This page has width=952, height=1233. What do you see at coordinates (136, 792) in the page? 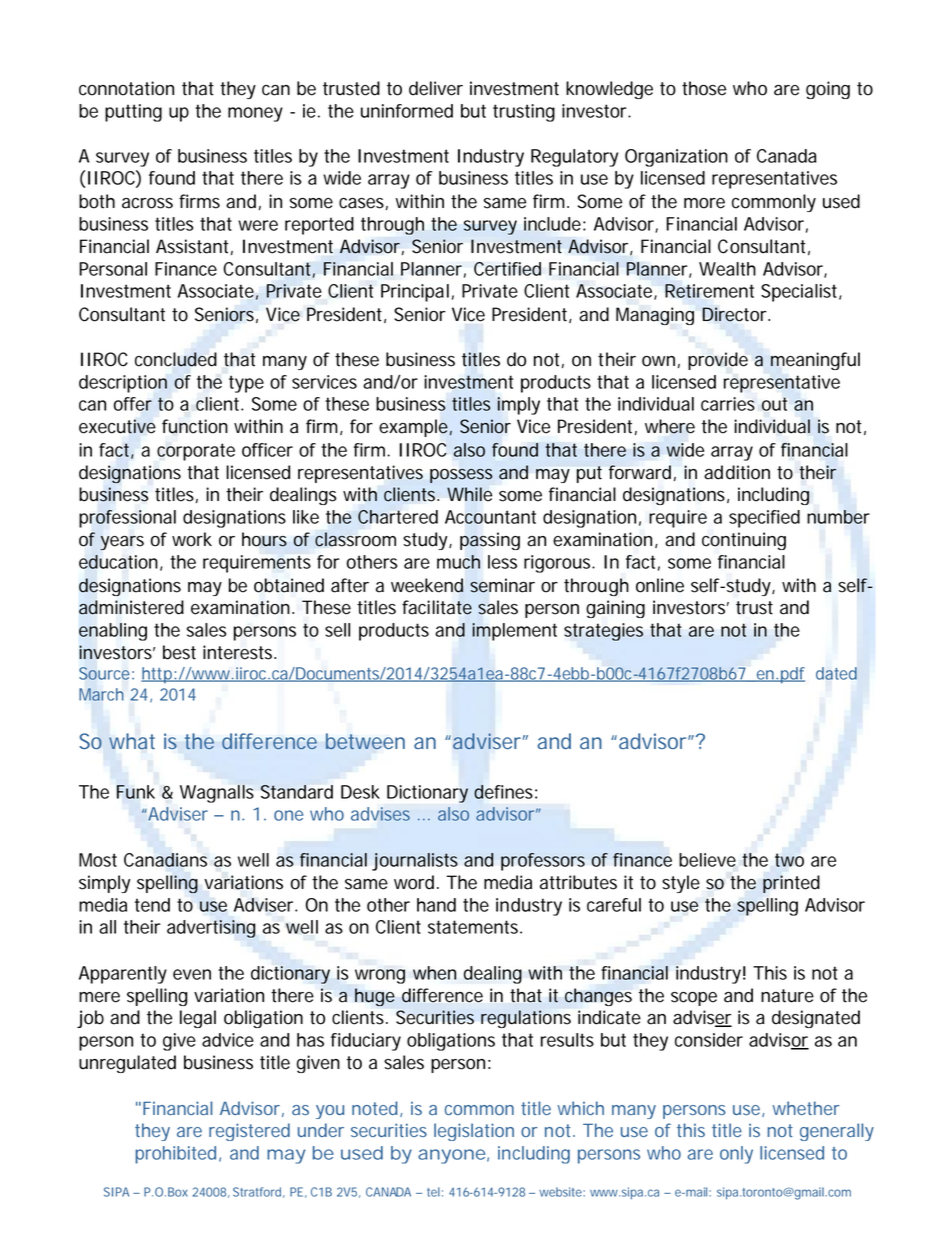
I see `Funk` at bounding box center [136, 792].
